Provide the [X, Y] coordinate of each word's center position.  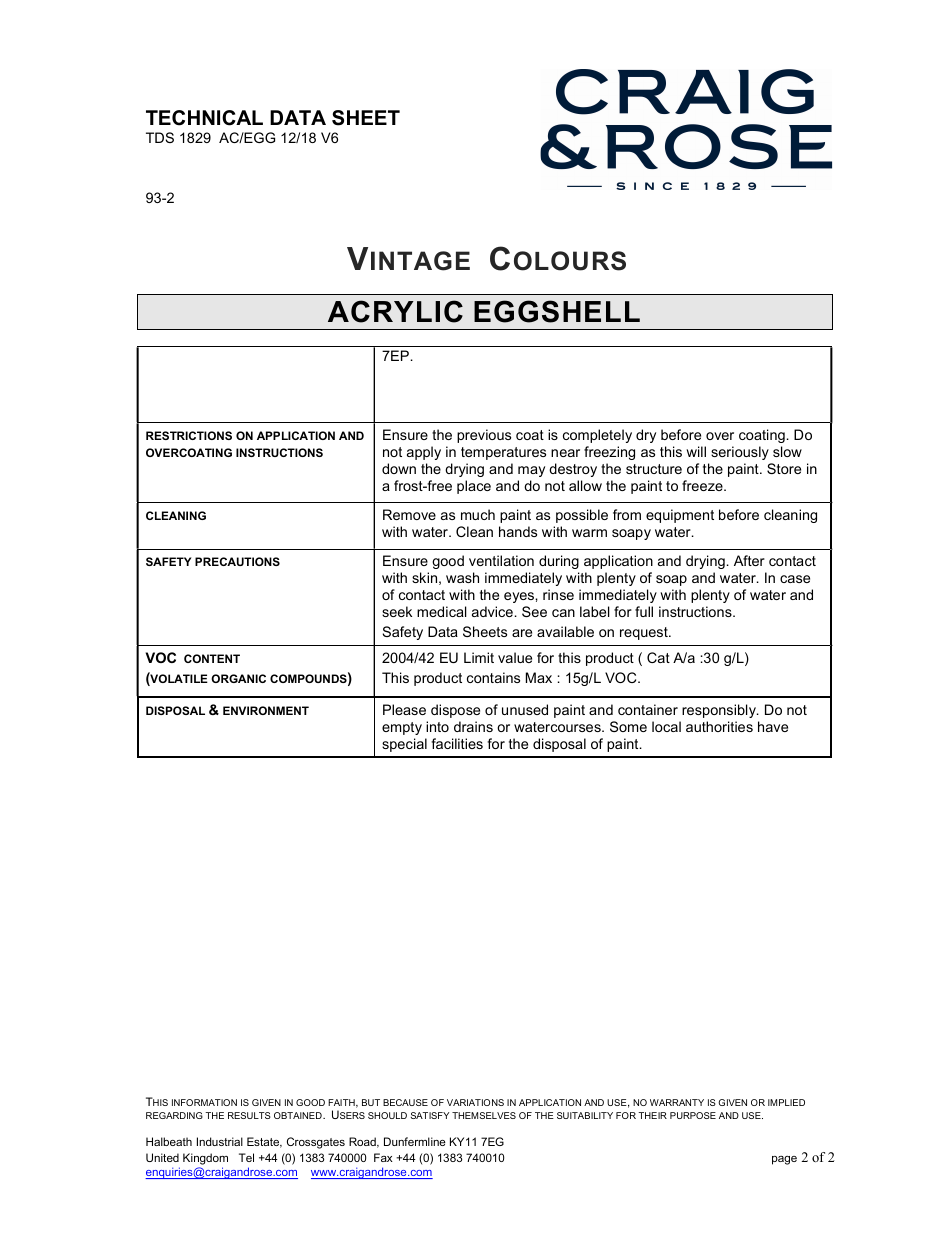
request [645, 633]
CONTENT [212, 658]
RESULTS [249, 1115]
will [696, 451]
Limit [479, 657]
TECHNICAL [204, 118]
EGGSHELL [557, 311]
